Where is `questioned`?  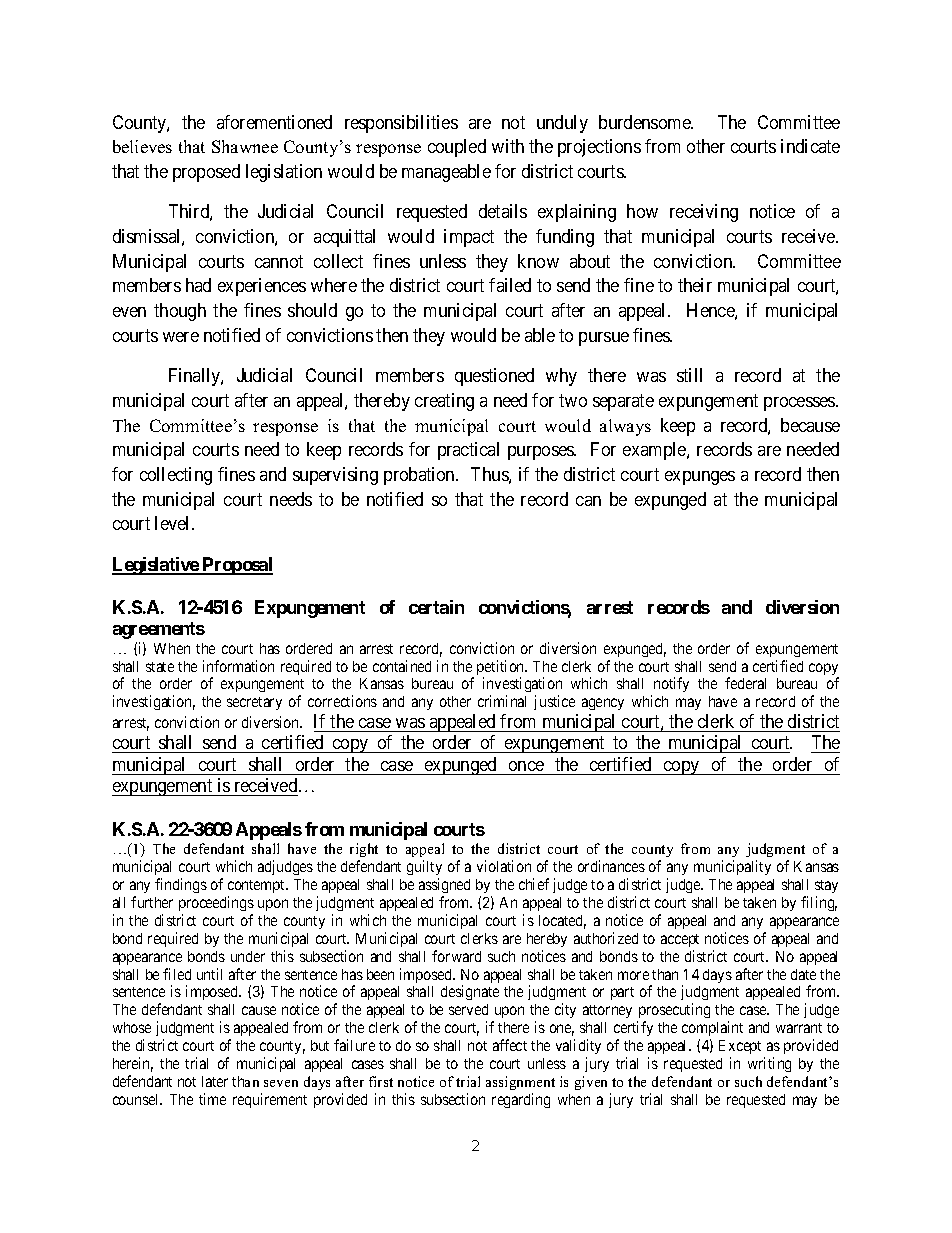 questioned is located at coordinates (494, 377).
